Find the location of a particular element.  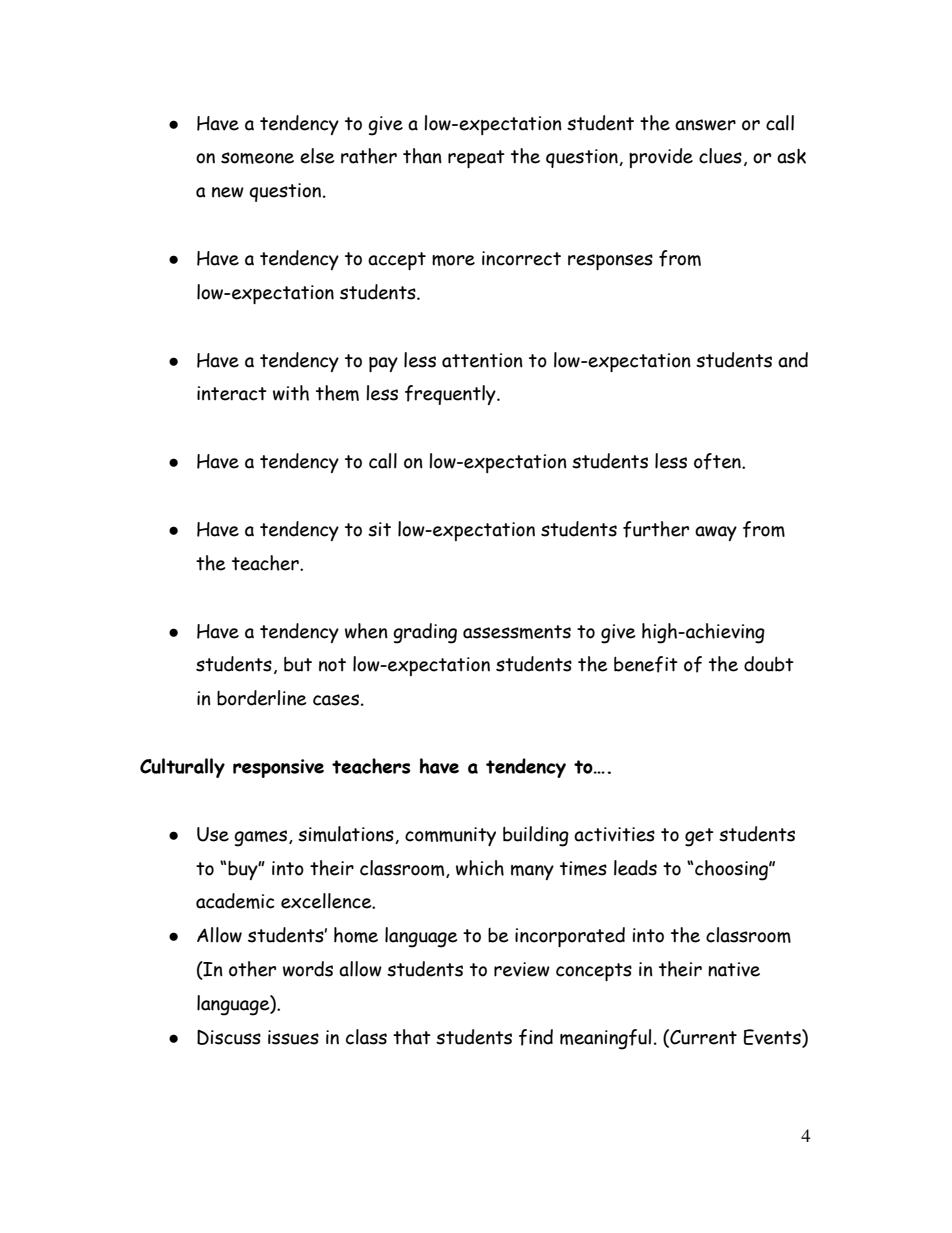

assessments is located at coordinates (517, 632).
